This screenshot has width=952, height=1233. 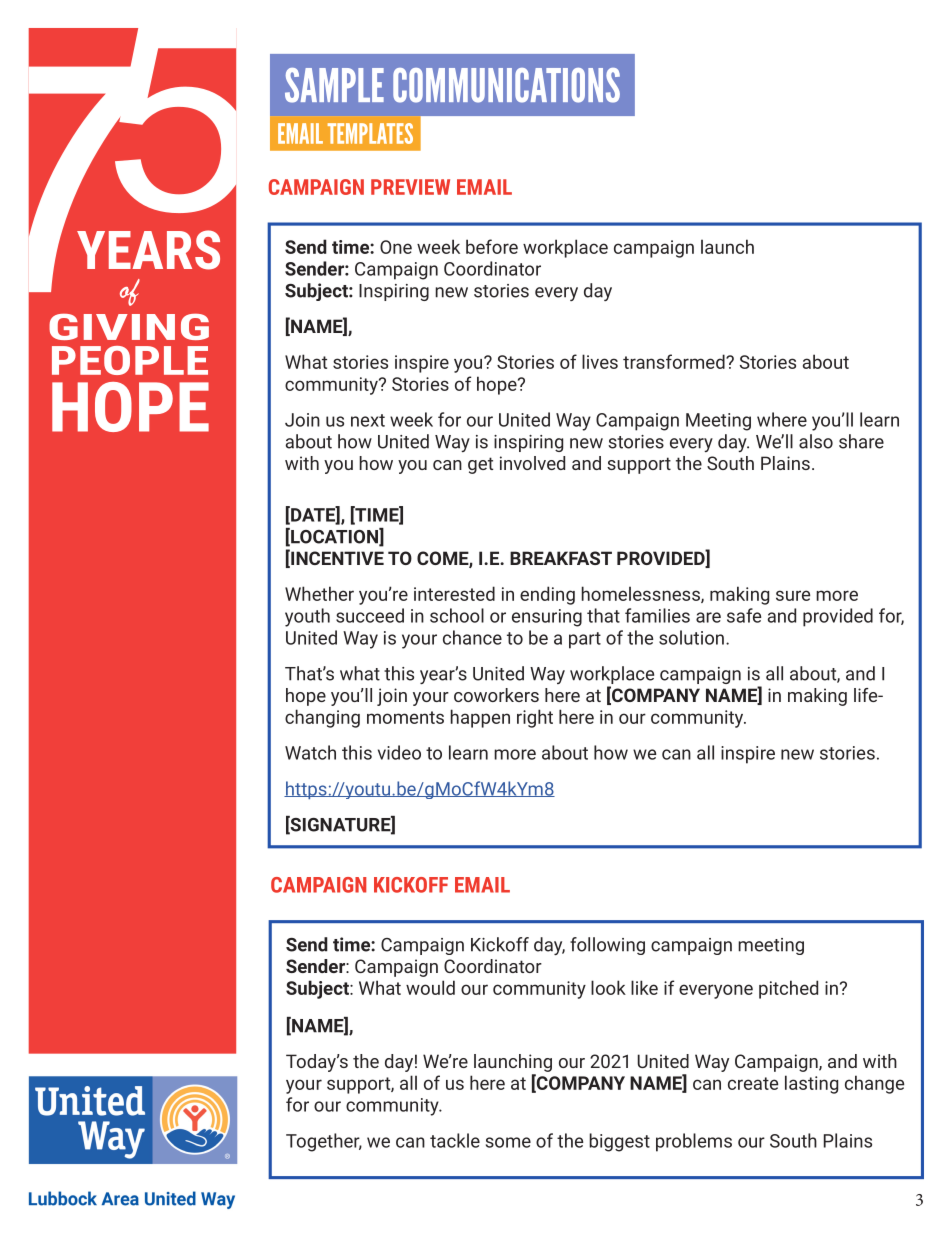 I want to click on transformed, so click(x=675, y=361).
